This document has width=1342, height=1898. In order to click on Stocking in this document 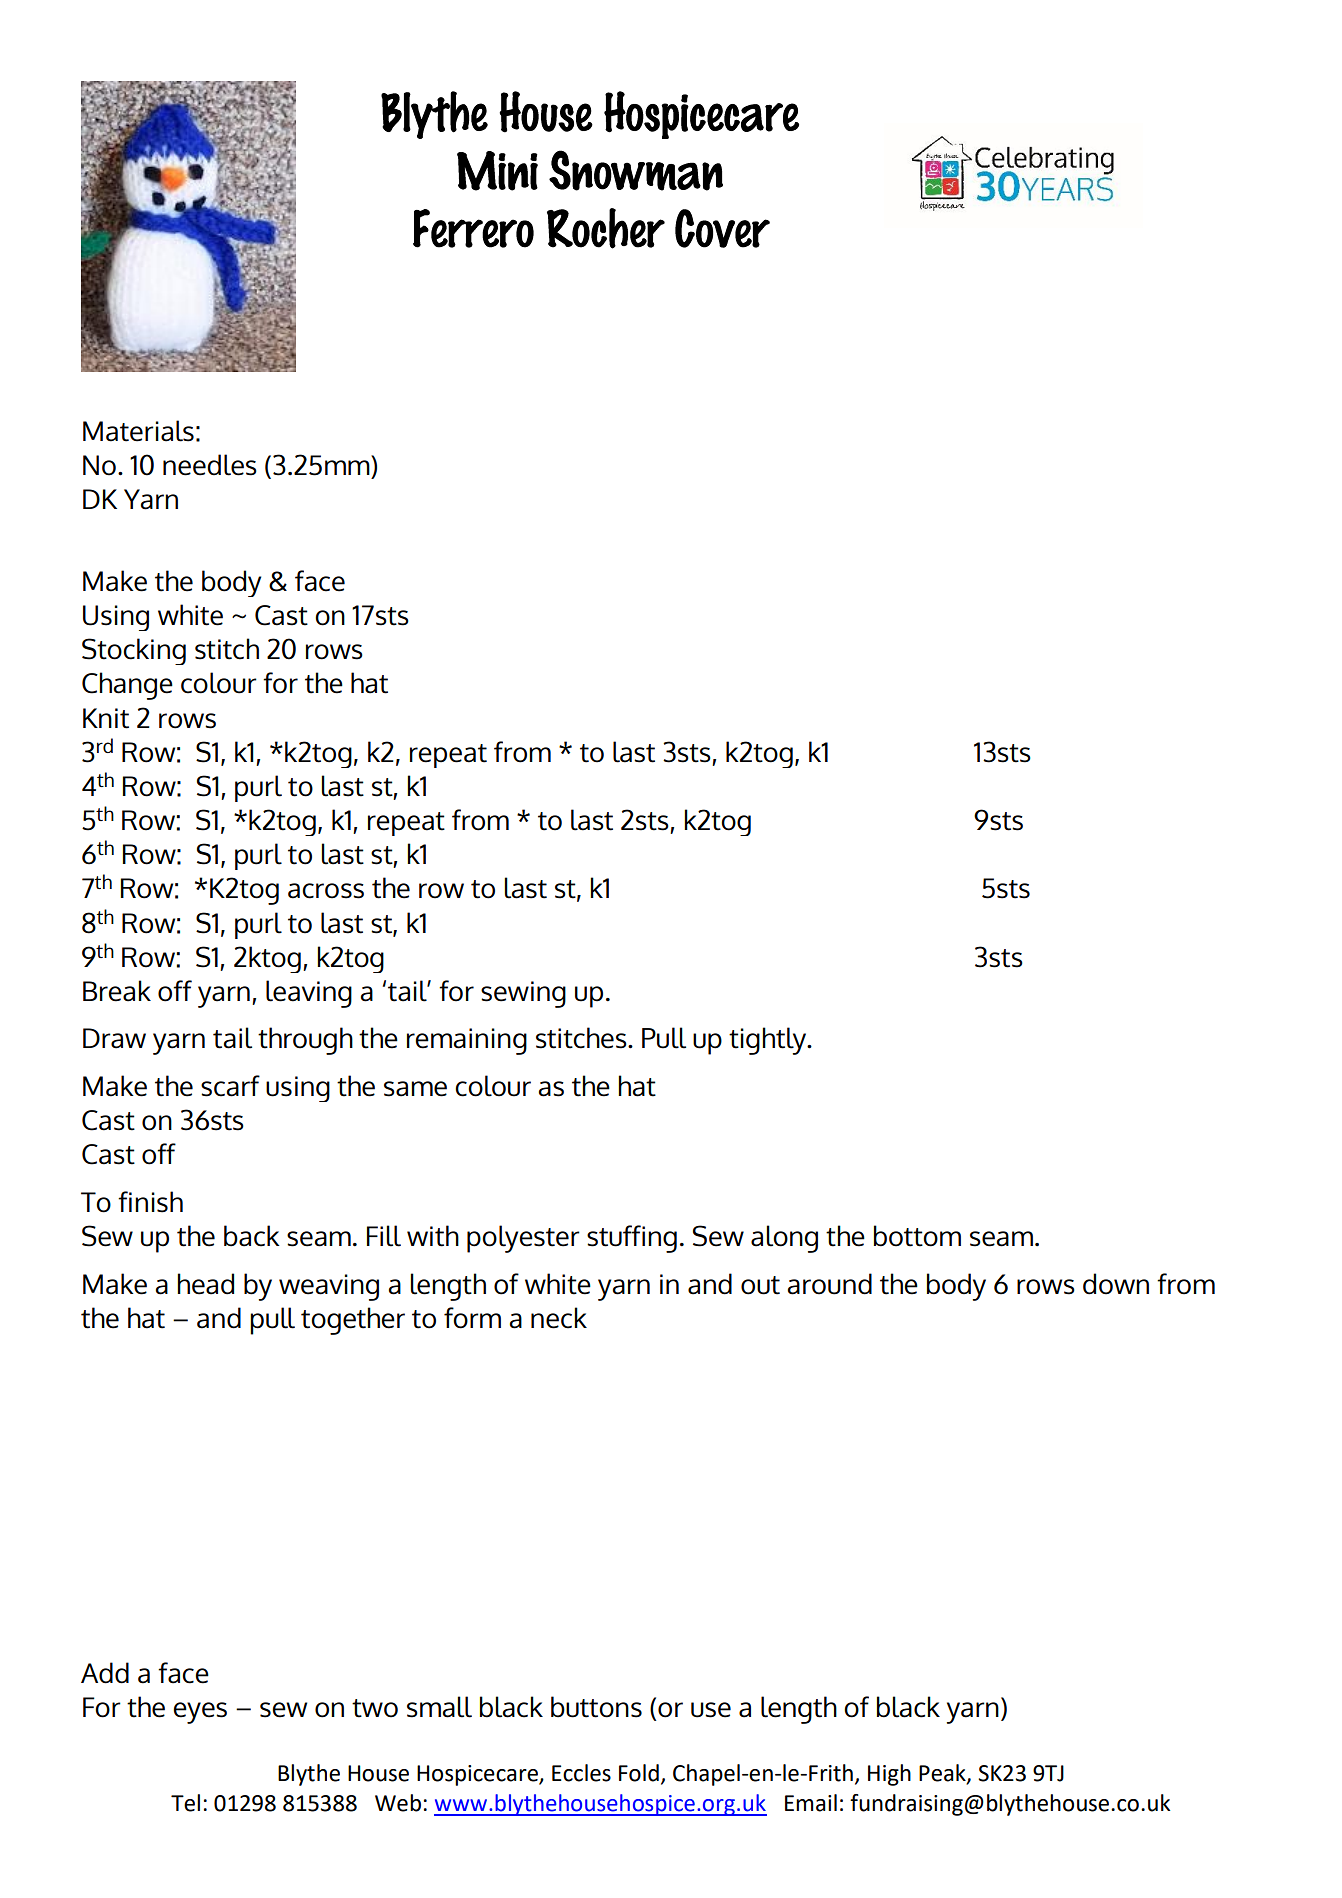, I will do `click(134, 651)`.
